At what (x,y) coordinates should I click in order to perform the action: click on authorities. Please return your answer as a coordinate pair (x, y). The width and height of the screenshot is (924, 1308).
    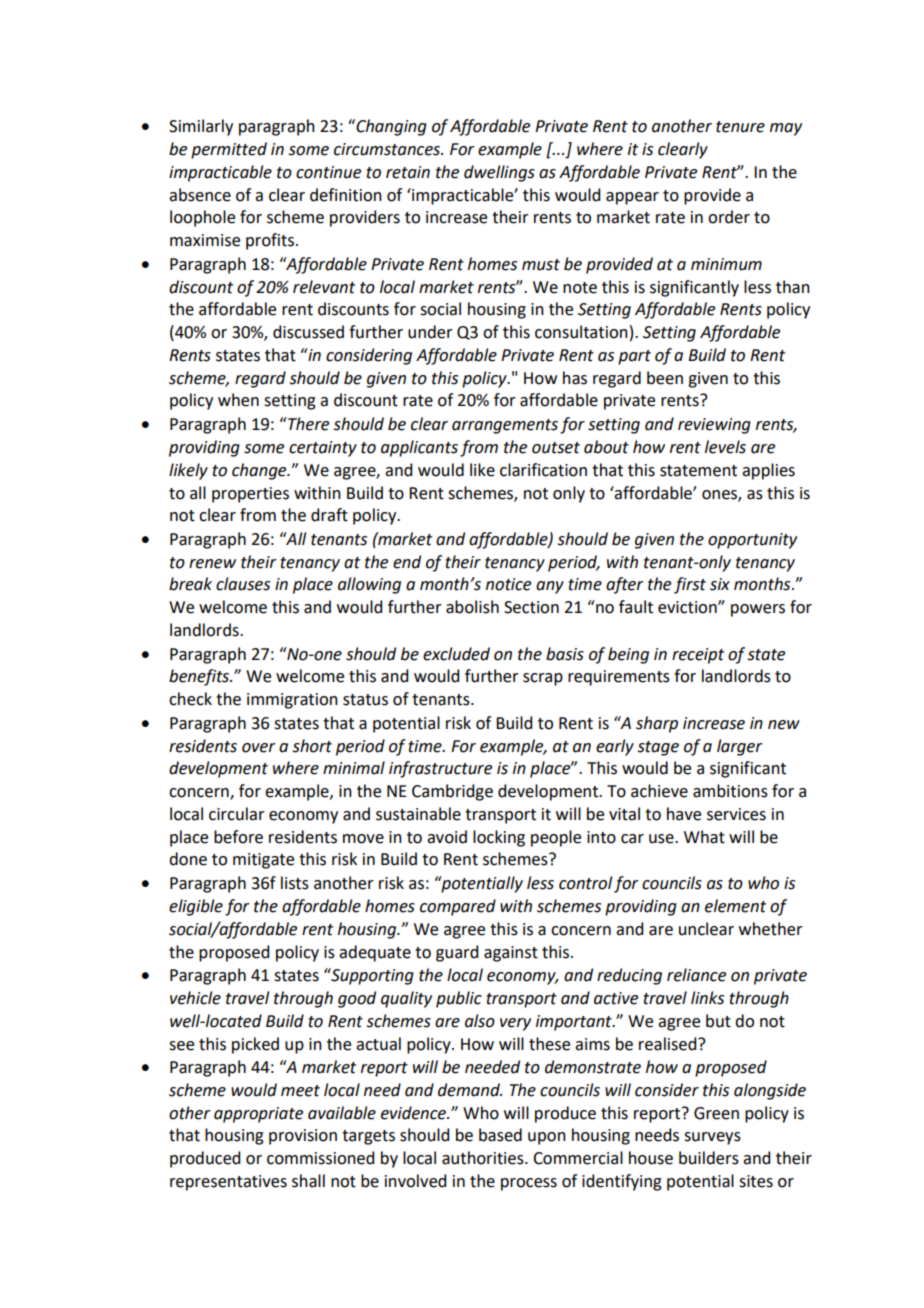
    Looking at the image, I should click on (484, 1158).
